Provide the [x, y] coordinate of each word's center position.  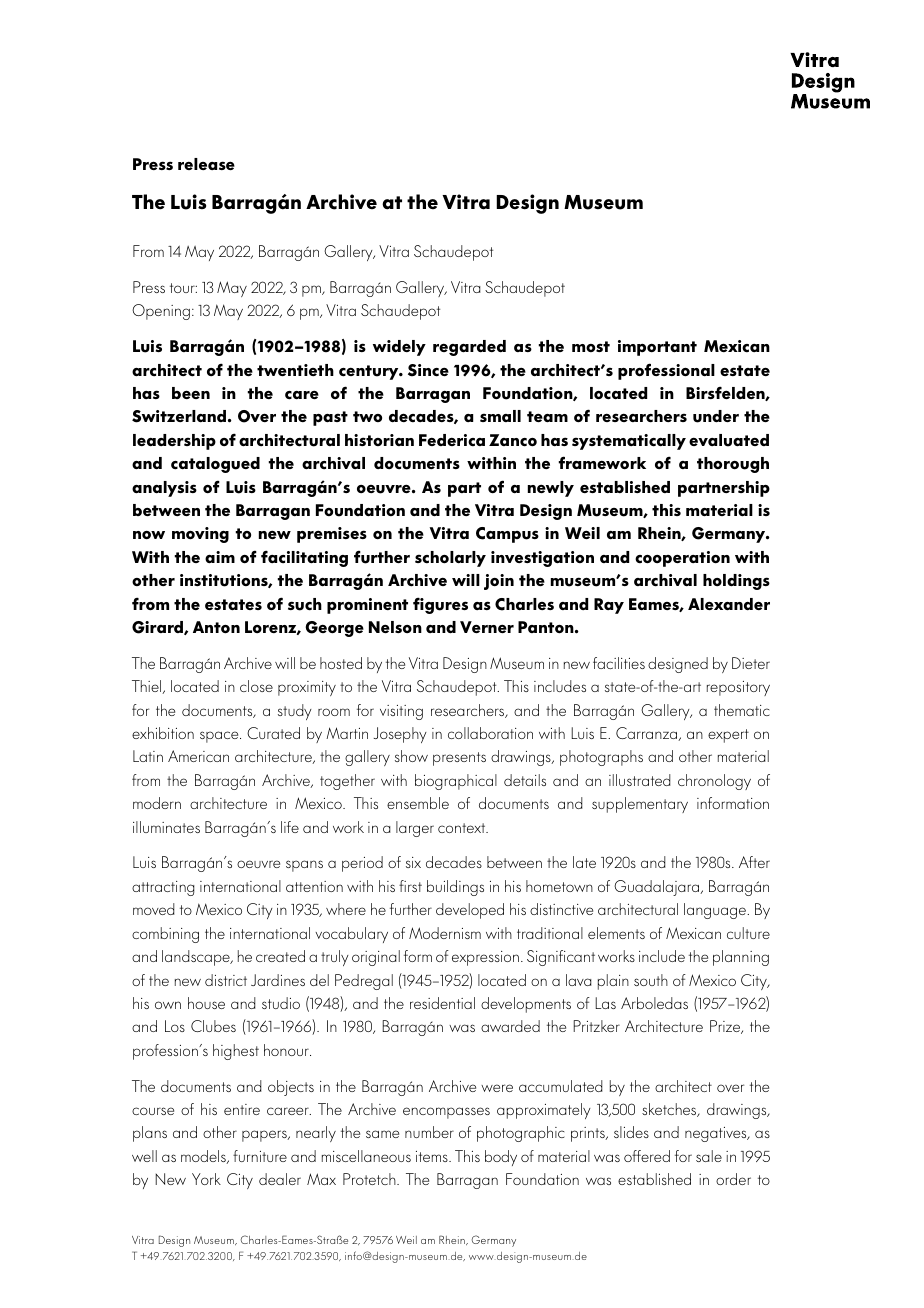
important [657, 348]
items [433, 1156]
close [256, 686]
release [206, 164]
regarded [469, 348]
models [204, 1157]
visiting [401, 712]
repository [738, 688]
